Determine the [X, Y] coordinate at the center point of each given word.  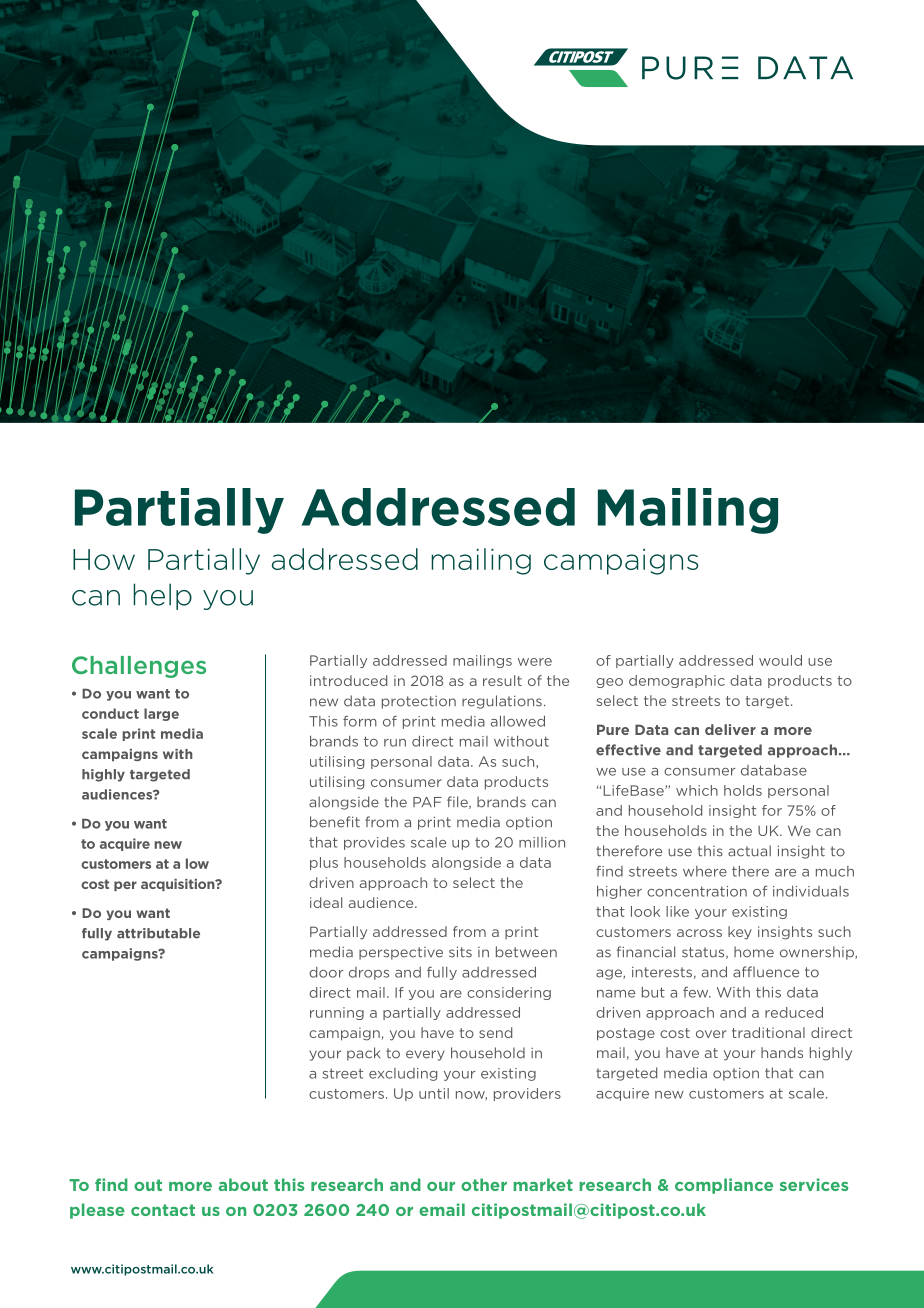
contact [163, 1210]
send [495, 1032]
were [535, 662]
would [780, 660]
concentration [697, 891]
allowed [518, 721]
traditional [768, 1032]
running [337, 1013]
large [161, 714]
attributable [158, 933]
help [162, 596]
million [542, 842]
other [484, 1184]
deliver [730, 729]
